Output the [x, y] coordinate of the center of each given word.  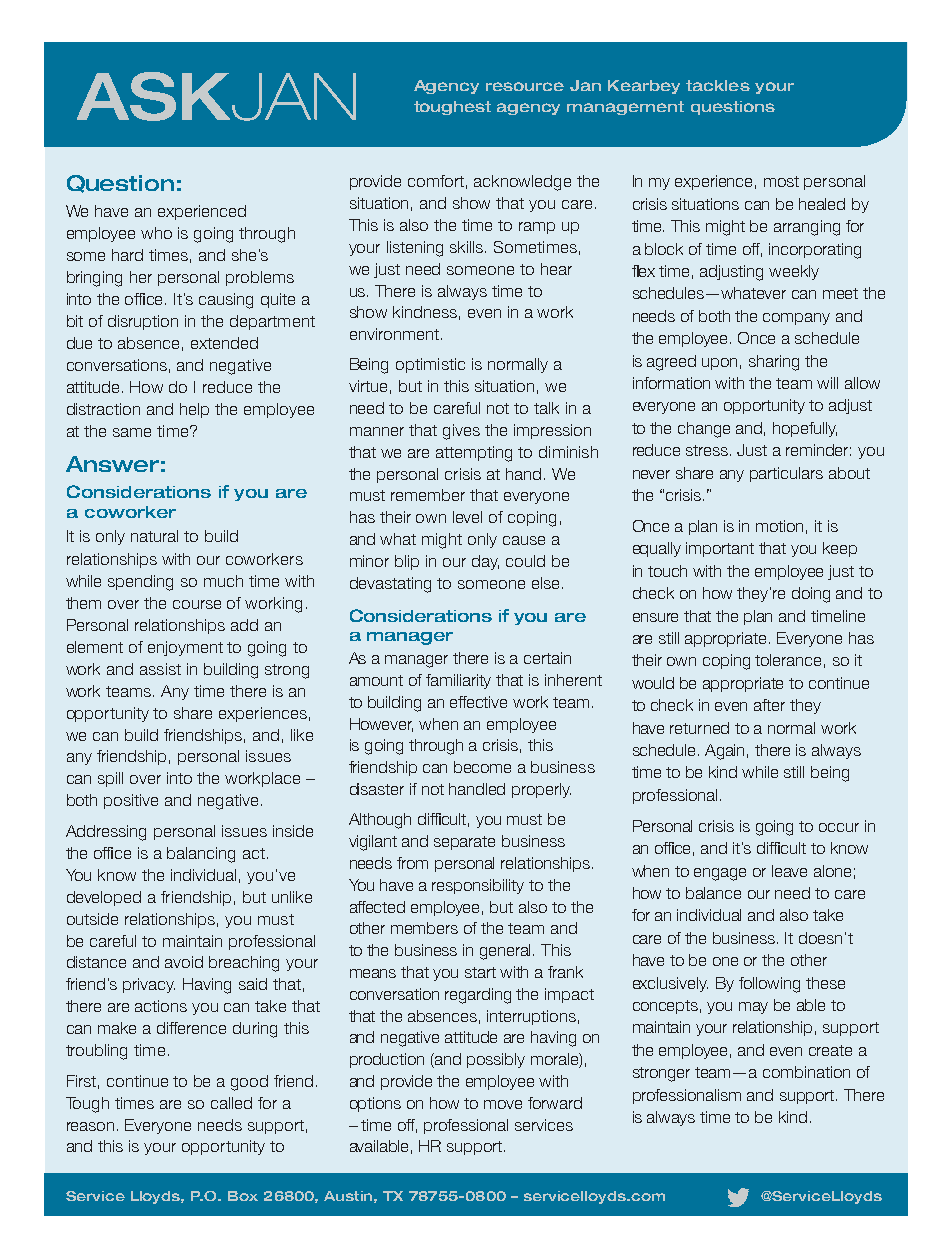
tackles [718, 85]
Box [243, 1196]
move [503, 1104]
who [156, 233]
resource [525, 86]
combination [806, 1072]
